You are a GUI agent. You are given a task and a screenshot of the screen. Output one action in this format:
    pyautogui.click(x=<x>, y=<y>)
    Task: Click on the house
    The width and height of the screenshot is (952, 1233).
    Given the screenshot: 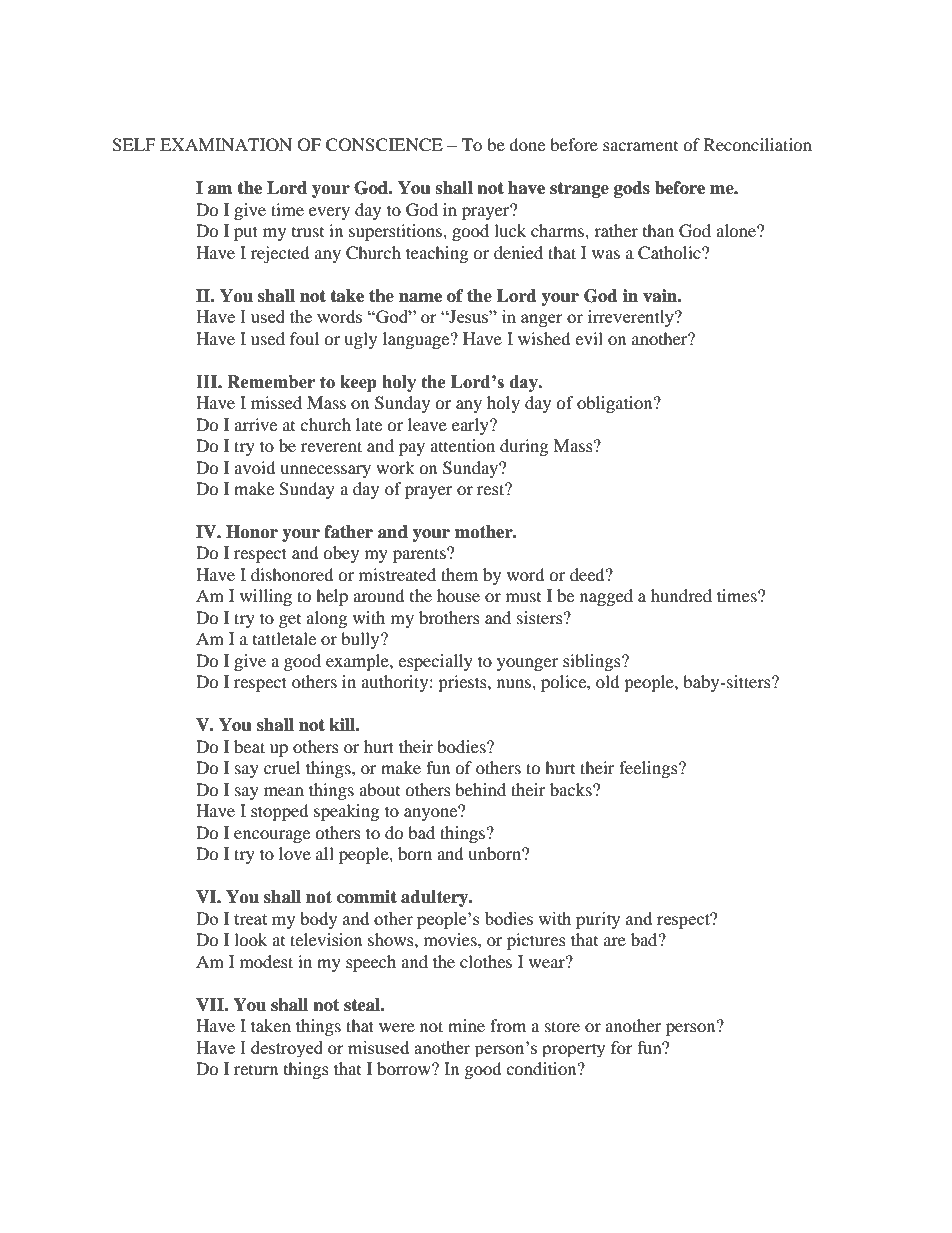 What is the action you would take?
    pyautogui.click(x=458, y=595)
